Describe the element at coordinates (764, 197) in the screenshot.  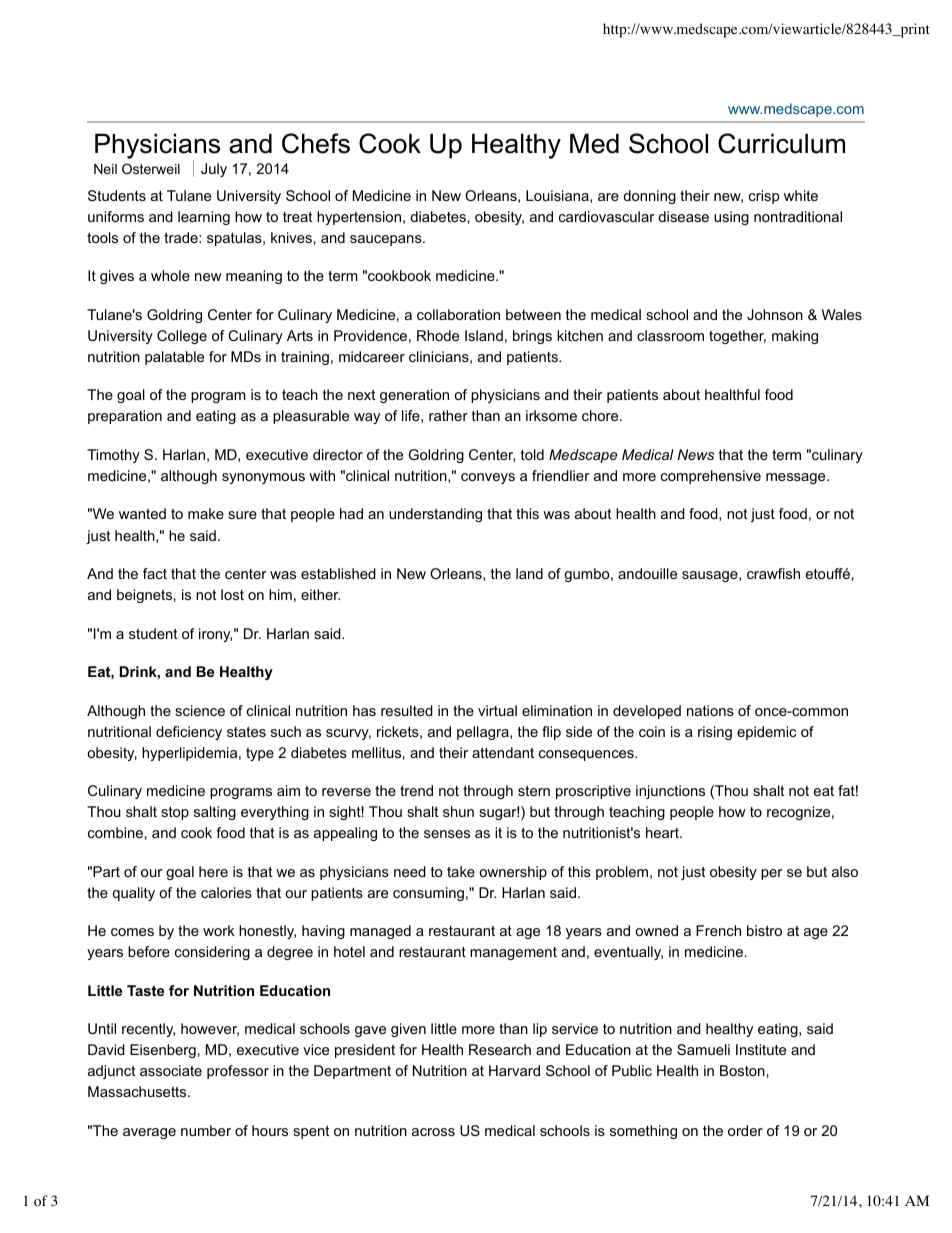
I see `crisp` at that location.
